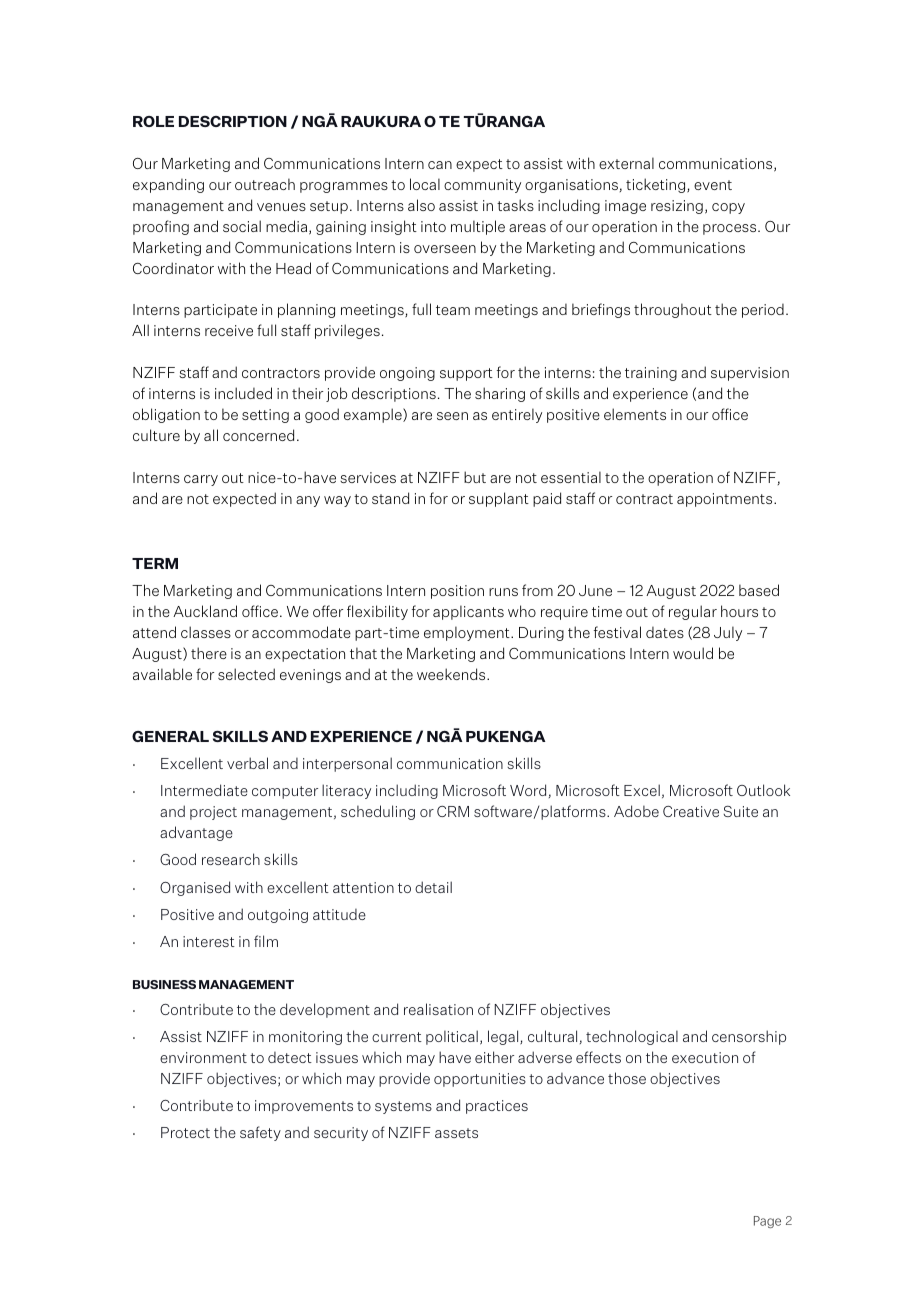 The image size is (924, 1308). What do you see at coordinates (482, 186) in the document?
I see `community` at bounding box center [482, 186].
